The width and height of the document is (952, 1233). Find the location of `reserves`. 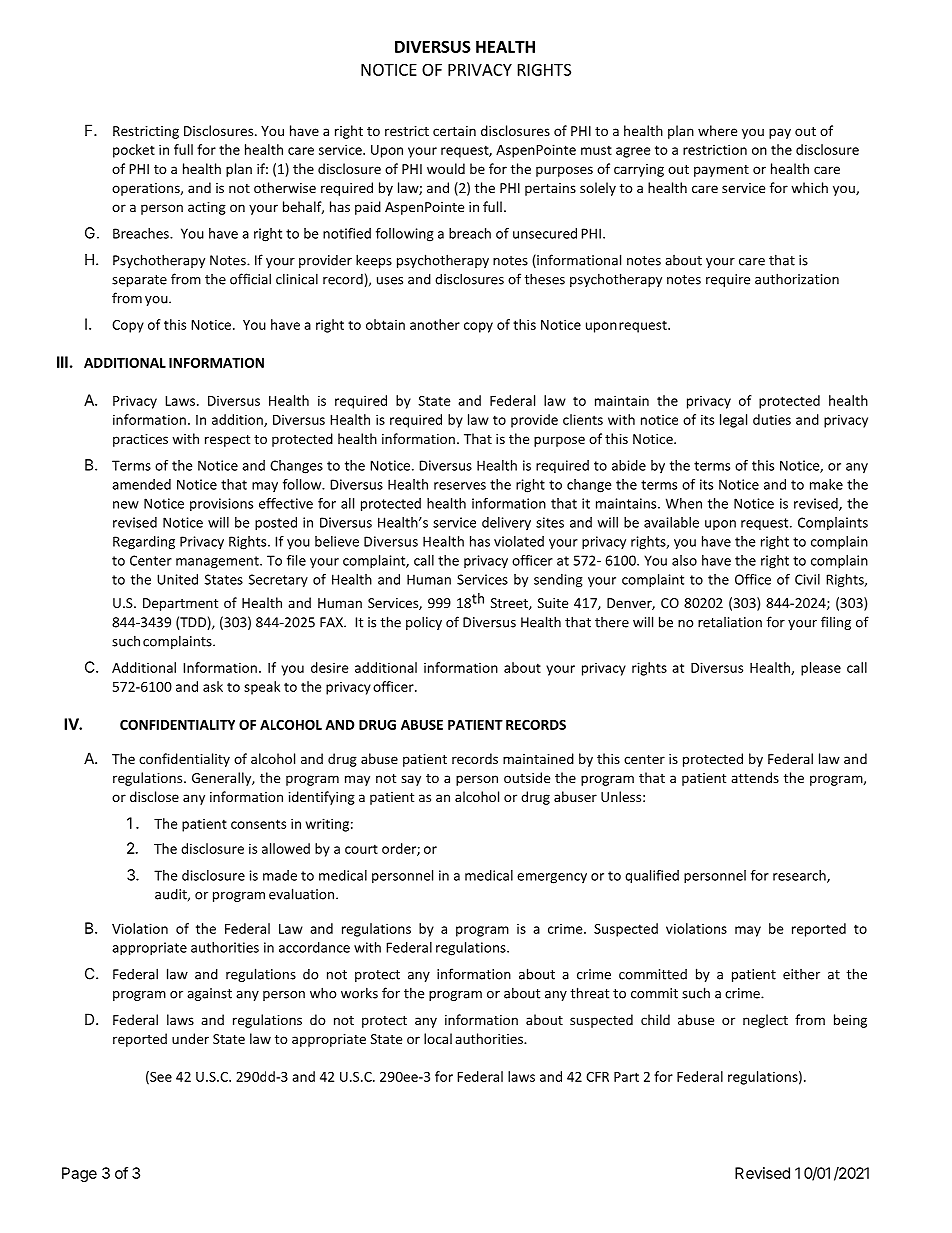

reserves is located at coordinates (460, 486).
